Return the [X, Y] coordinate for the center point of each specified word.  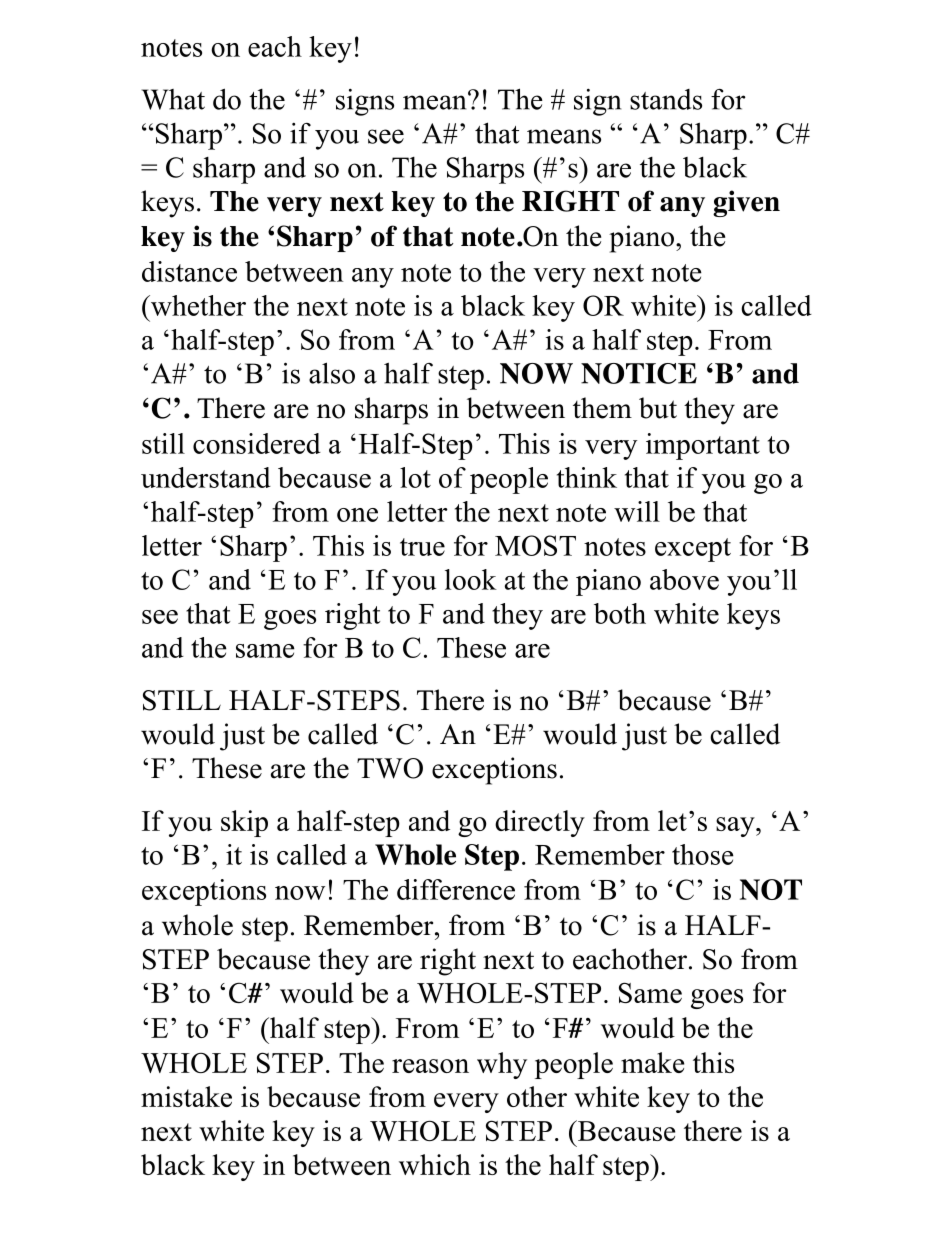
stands [666, 99]
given [746, 203]
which [435, 1164]
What [173, 99]
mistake [186, 1096]
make [652, 1062]
